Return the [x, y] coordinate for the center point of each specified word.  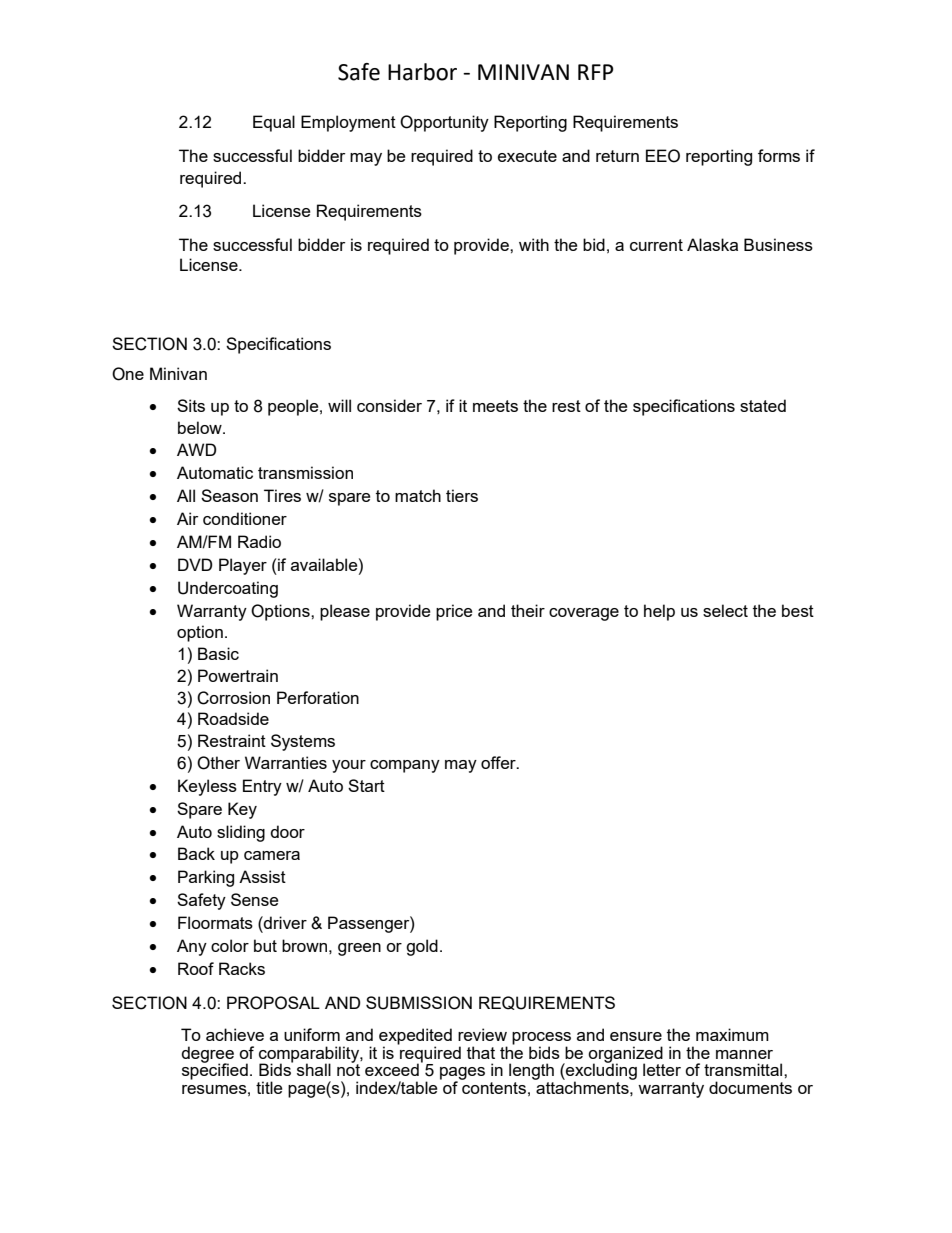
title [269, 1087]
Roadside [233, 718]
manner [744, 1054]
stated [763, 405]
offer [499, 762]
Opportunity [444, 123]
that [481, 1052]
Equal [274, 123]
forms [779, 155]
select [725, 610]
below [201, 427]
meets [495, 406]
